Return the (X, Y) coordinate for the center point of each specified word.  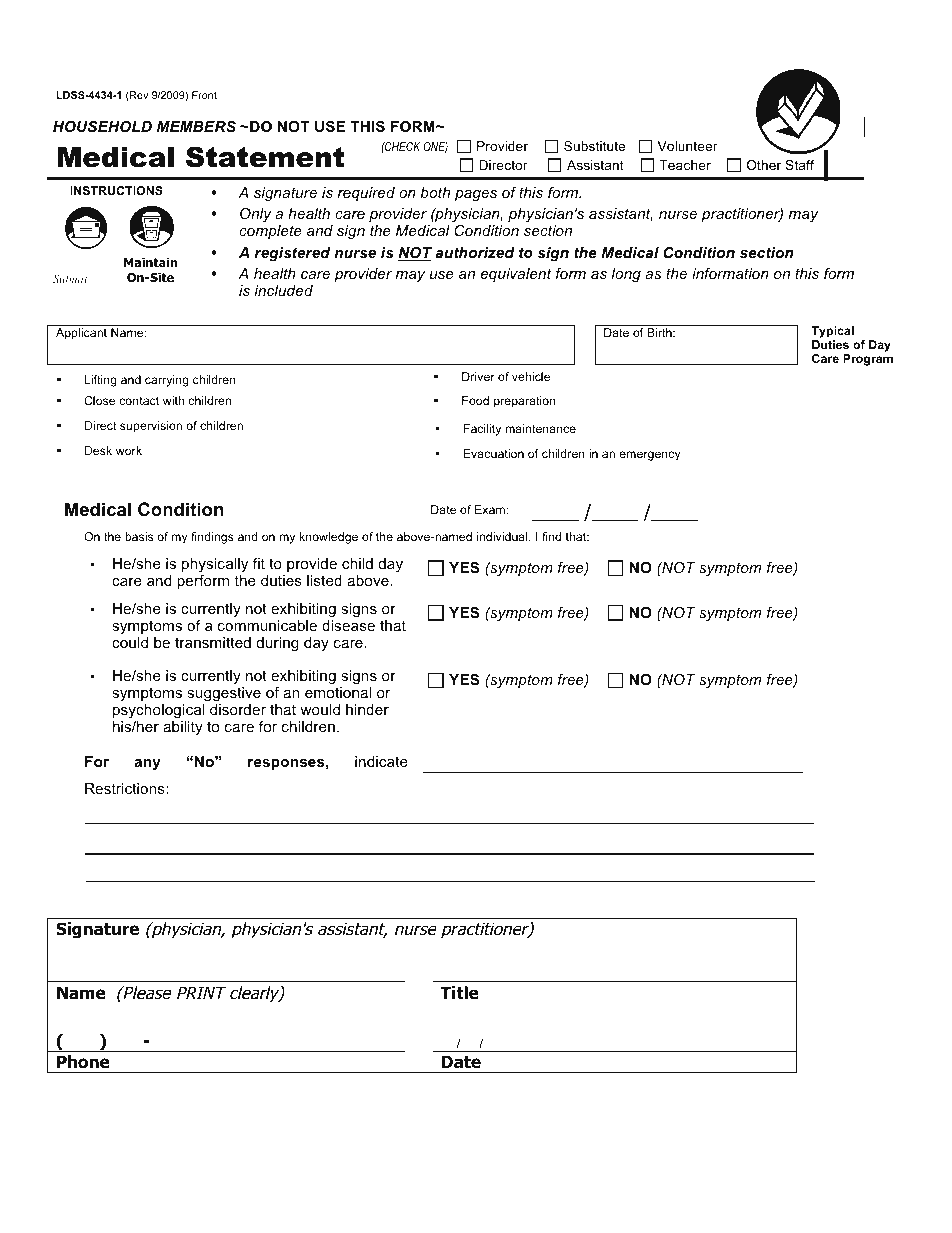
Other (764, 165)
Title (459, 993)
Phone (83, 1062)
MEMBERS (196, 126)
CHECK (401, 146)
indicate (381, 761)
